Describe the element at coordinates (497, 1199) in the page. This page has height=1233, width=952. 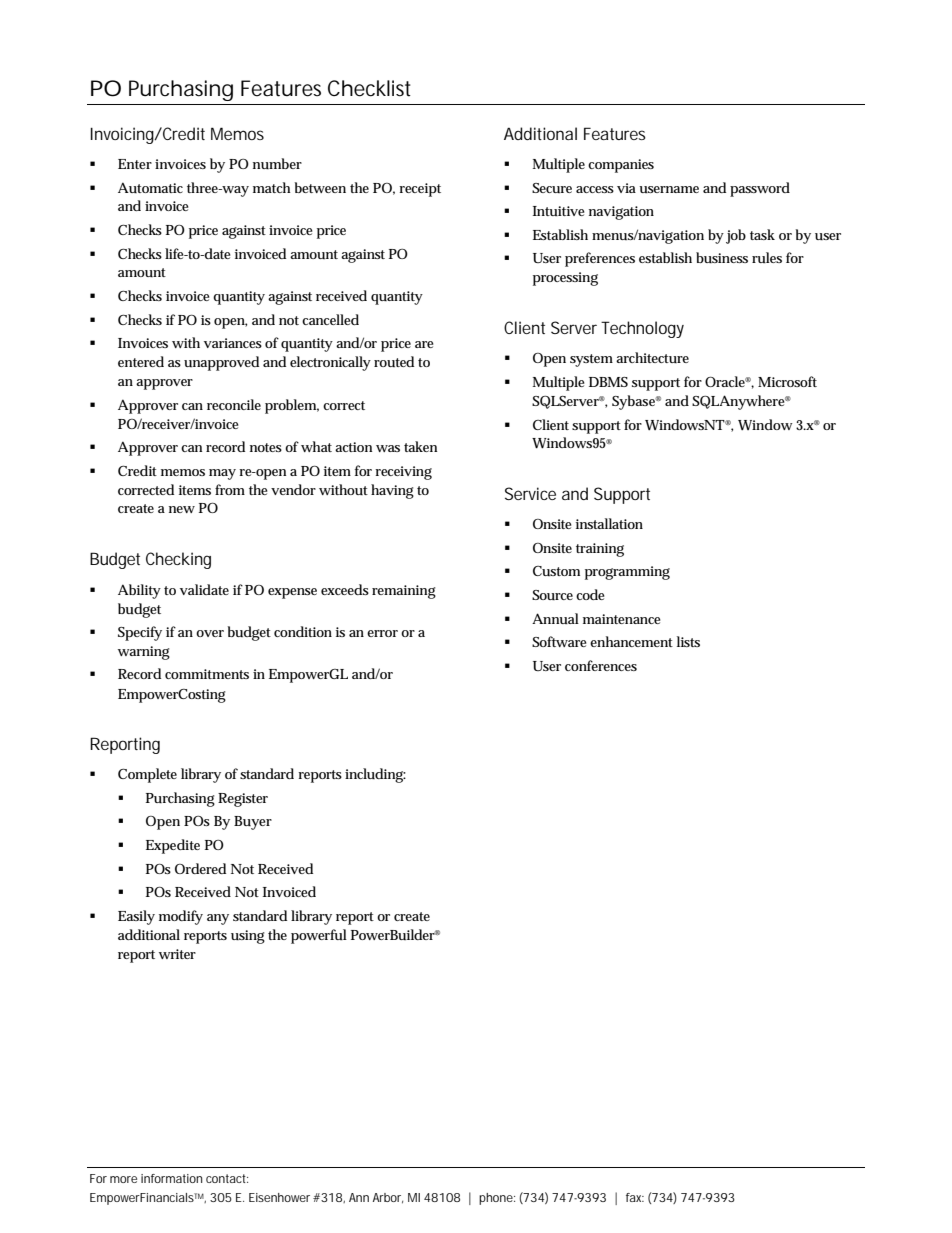
I see `phone` at that location.
